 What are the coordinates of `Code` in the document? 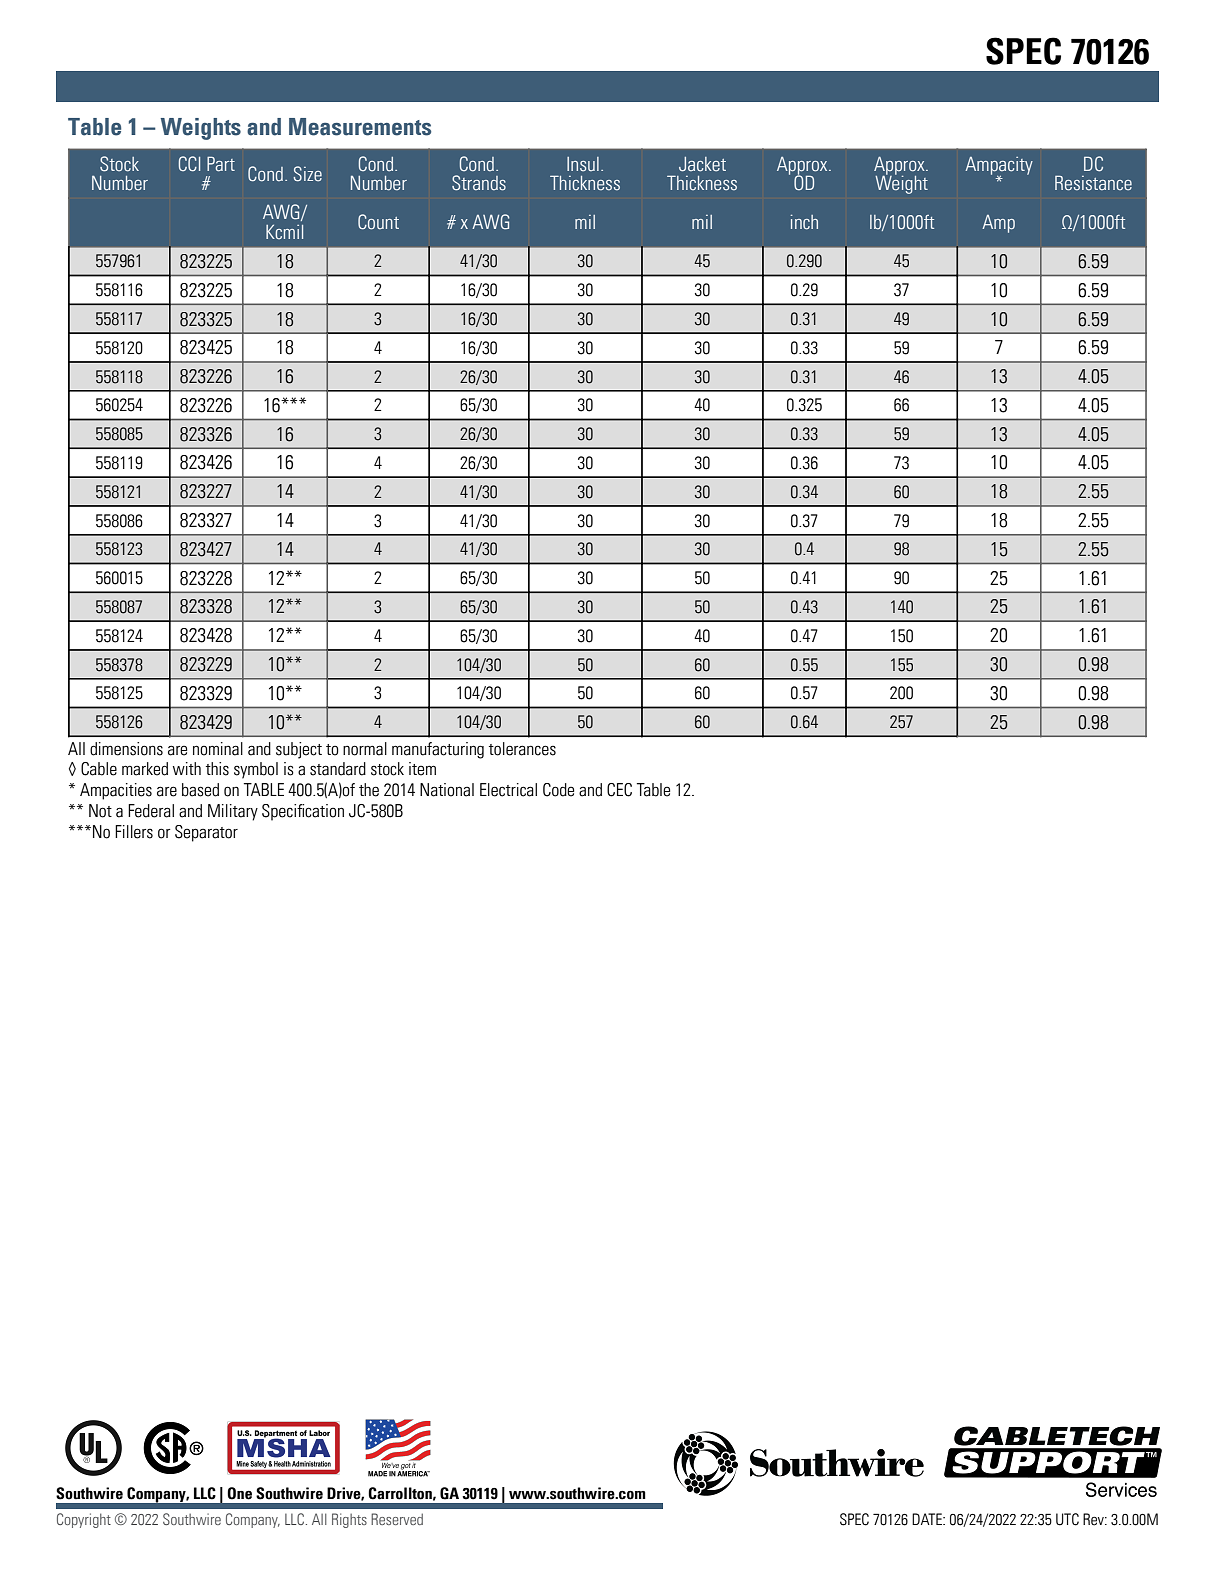 It's located at (558, 790).
